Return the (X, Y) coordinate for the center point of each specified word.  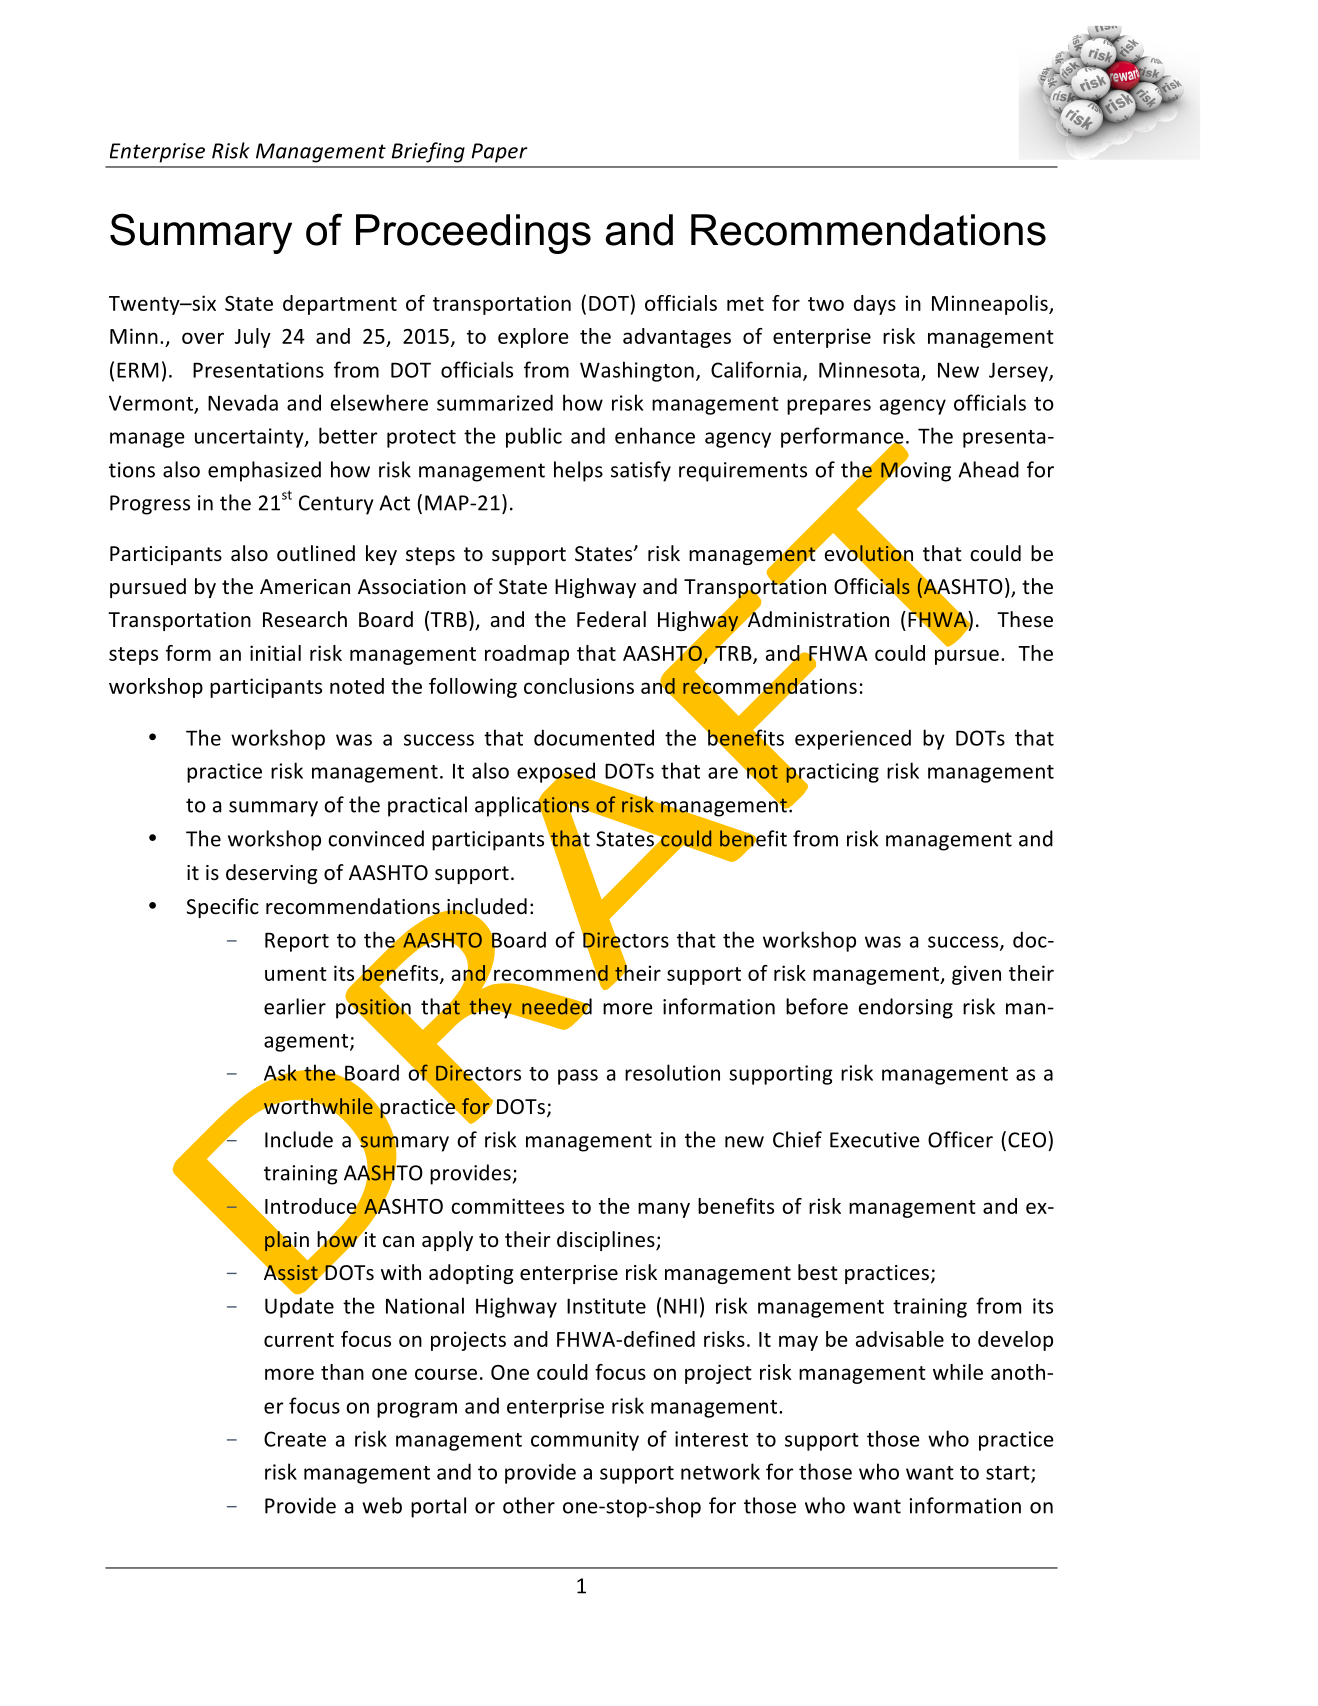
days (875, 305)
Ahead (988, 469)
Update (299, 1307)
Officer (960, 1139)
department (340, 305)
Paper (499, 153)
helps (578, 471)
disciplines (607, 1241)
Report (297, 942)
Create (295, 1439)
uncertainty (250, 438)
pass (578, 1077)
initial (275, 653)
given (976, 975)
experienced (853, 739)
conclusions (579, 686)
